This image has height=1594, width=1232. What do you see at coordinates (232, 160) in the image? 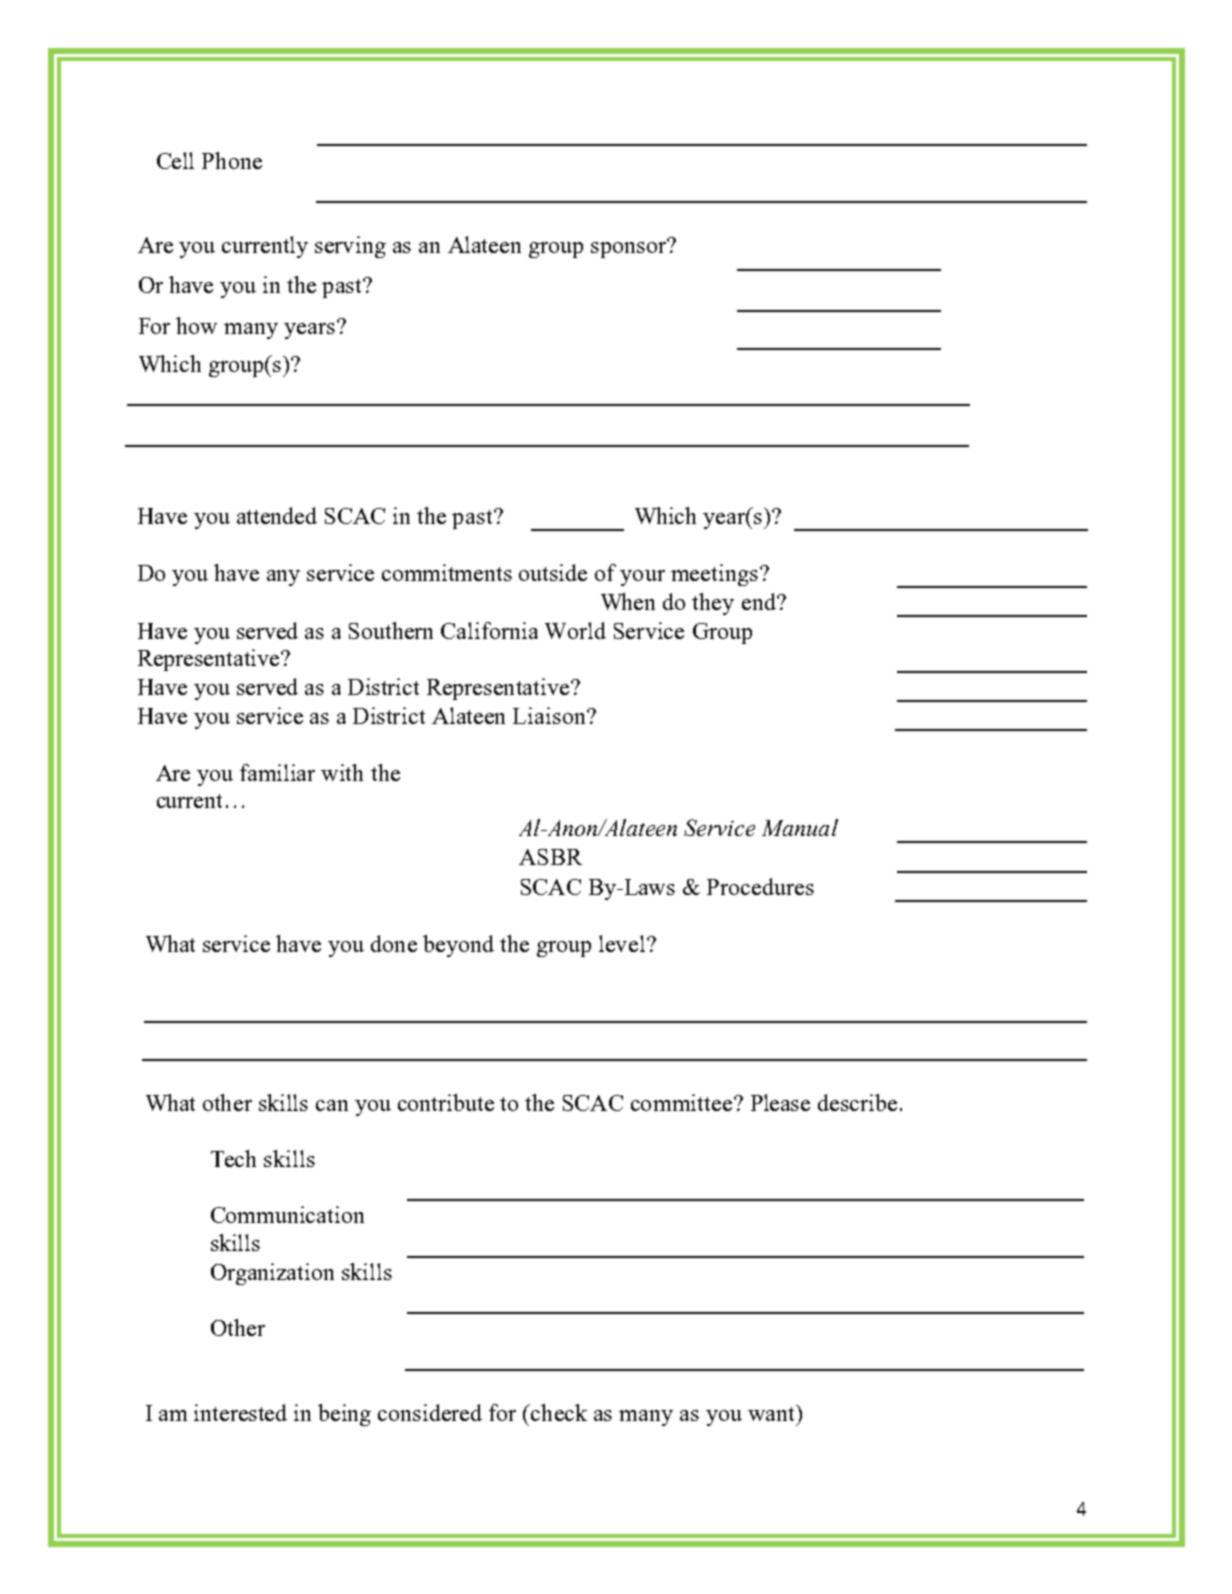
I see `Phone` at bounding box center [232, 160].
